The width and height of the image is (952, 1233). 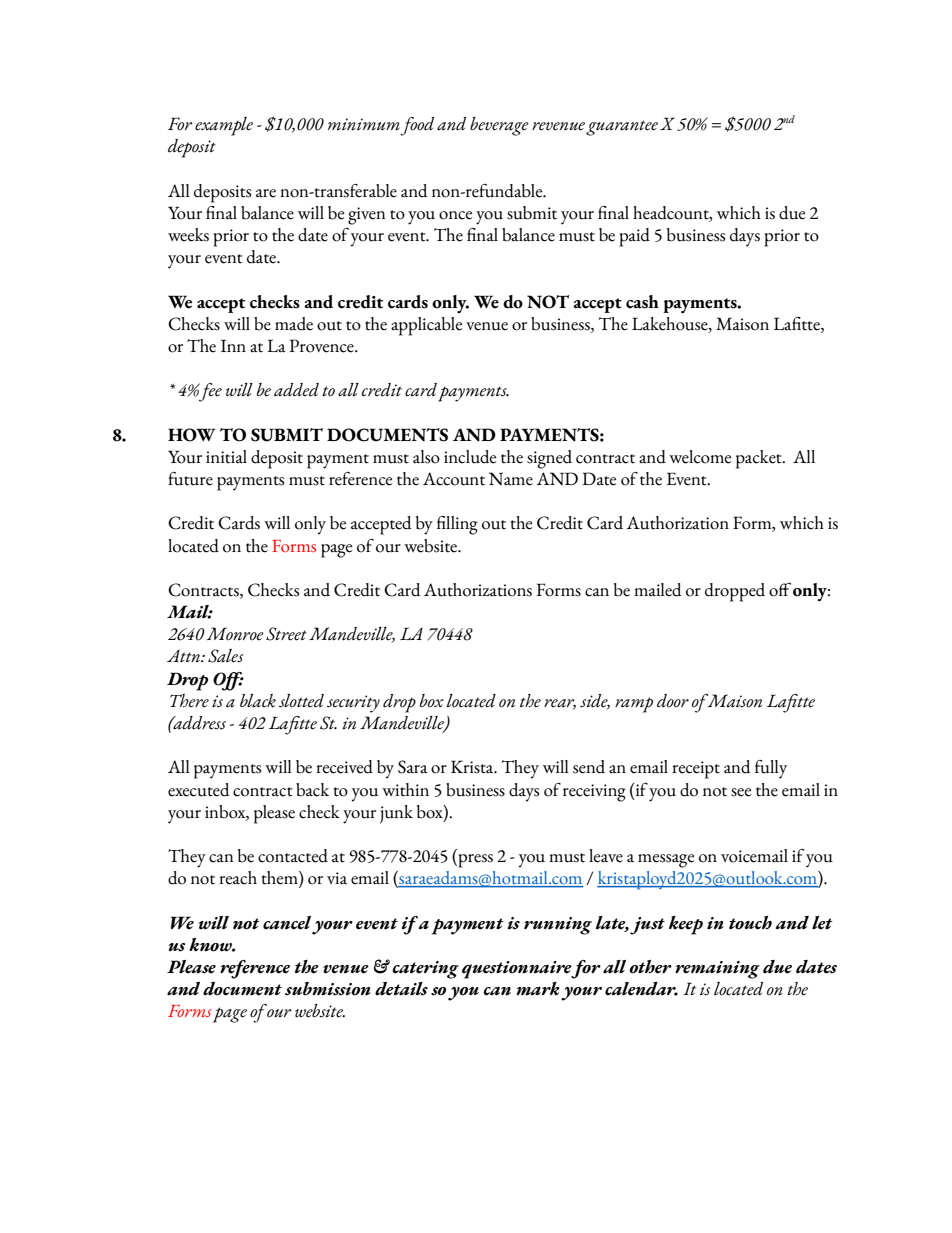 I want to click on Street, so click(x=286, y=634).
